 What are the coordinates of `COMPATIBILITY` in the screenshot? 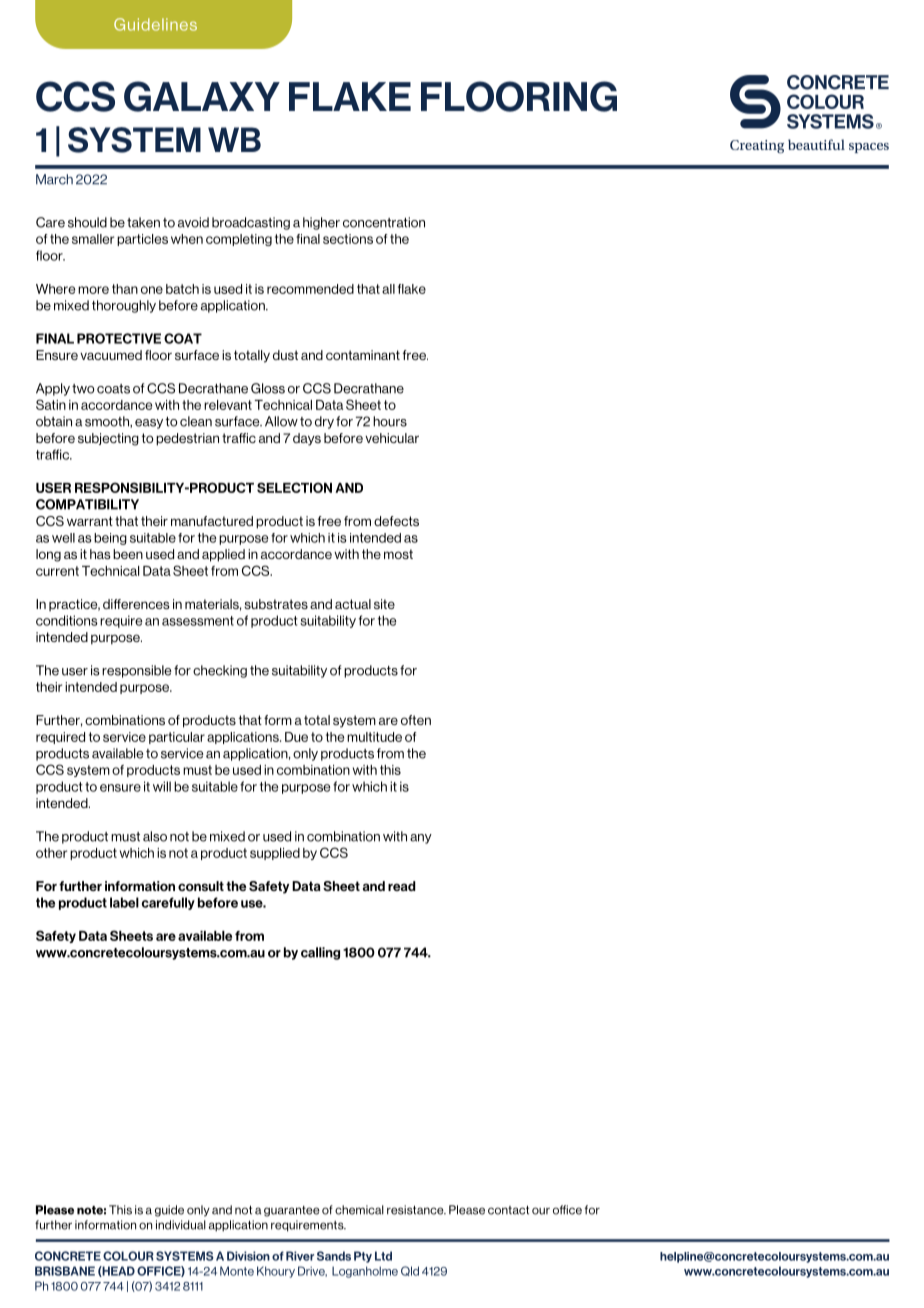 It's located at (87, 504).
